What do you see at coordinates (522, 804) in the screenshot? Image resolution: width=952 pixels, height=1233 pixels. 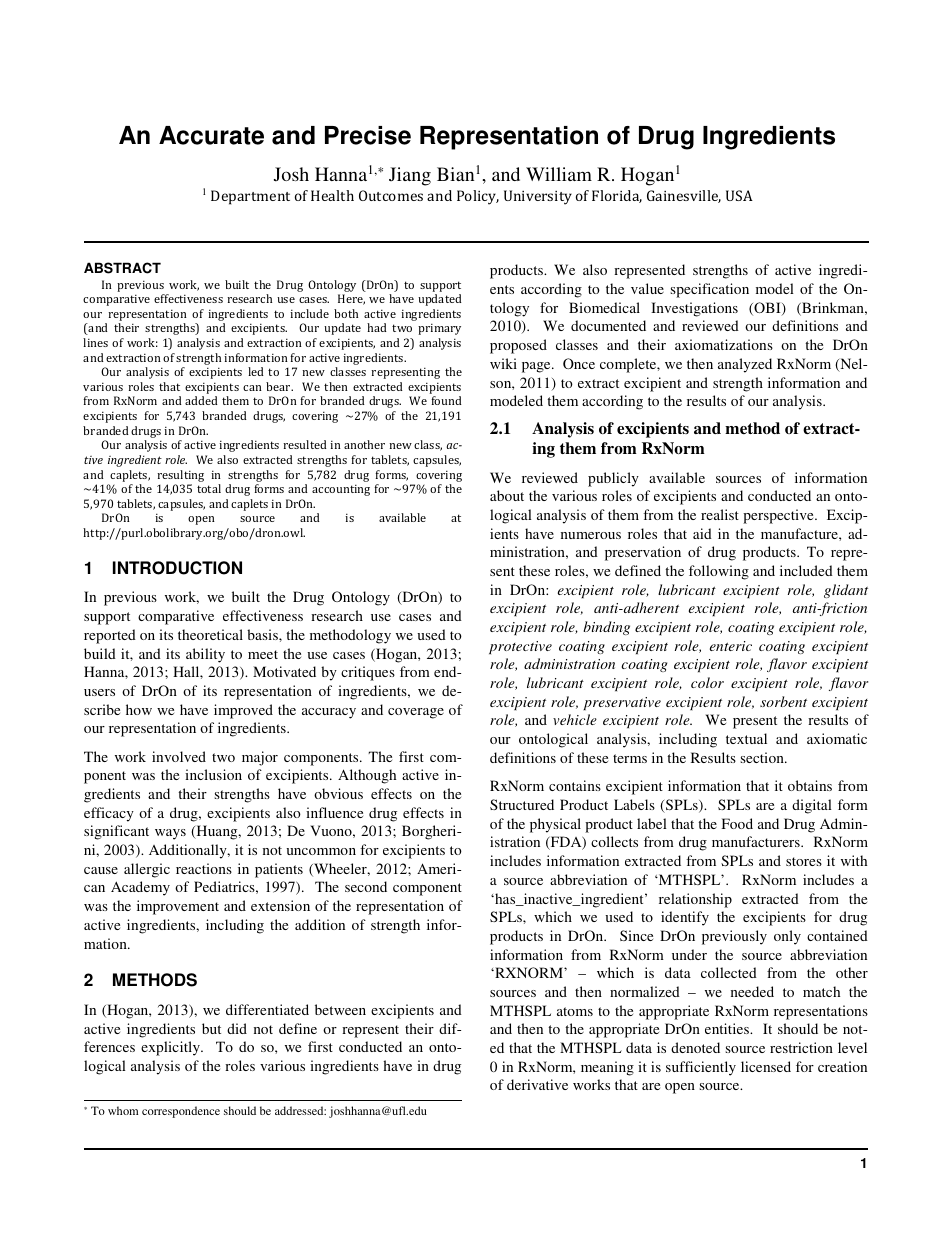 I see `Structured` at bounding box center [522, 804].
